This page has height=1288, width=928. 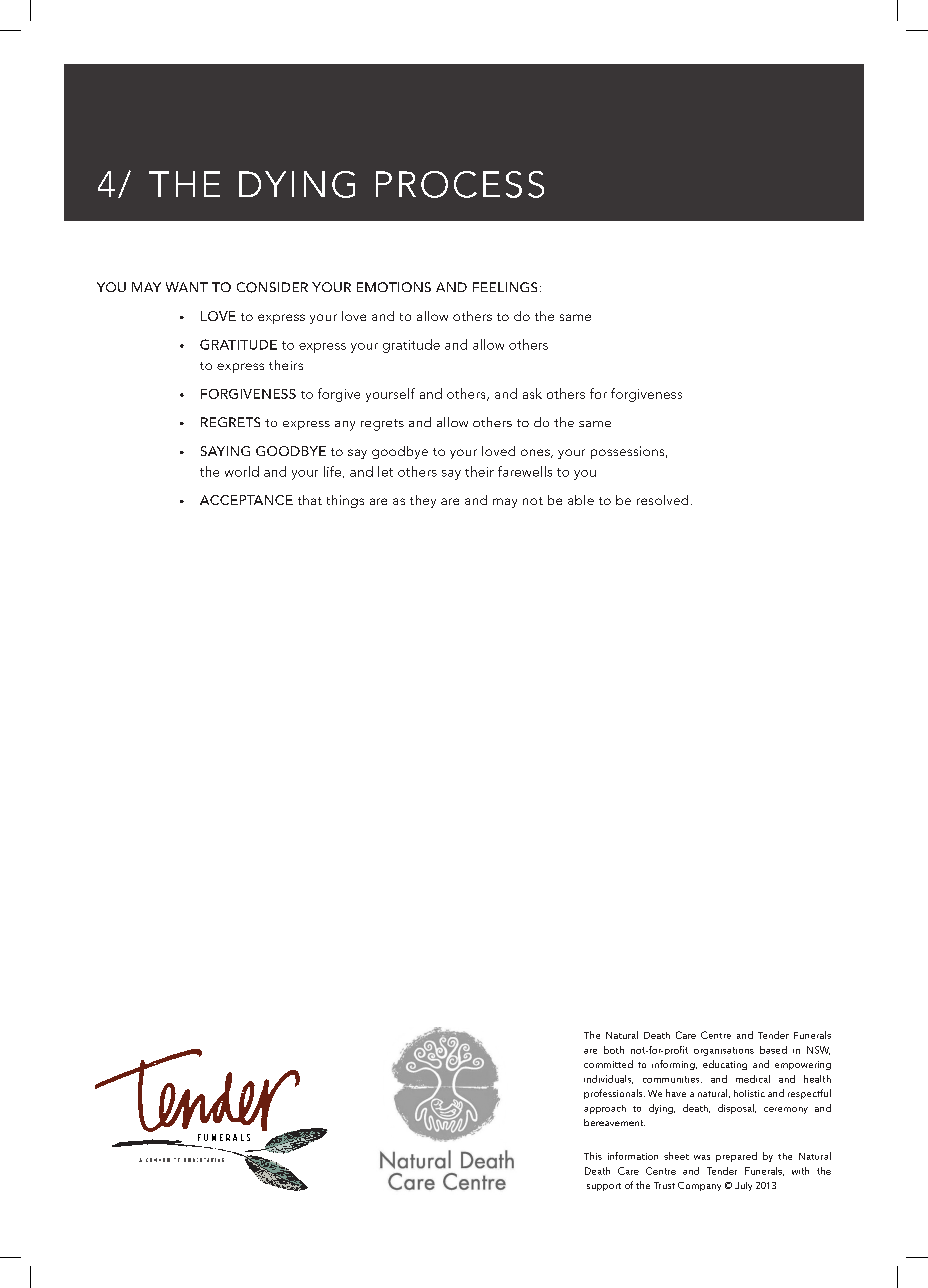 What do you see at coordinates (246, 500) in the page?
I see `ACCEPTANCE` at bounding box center [246, 500].
